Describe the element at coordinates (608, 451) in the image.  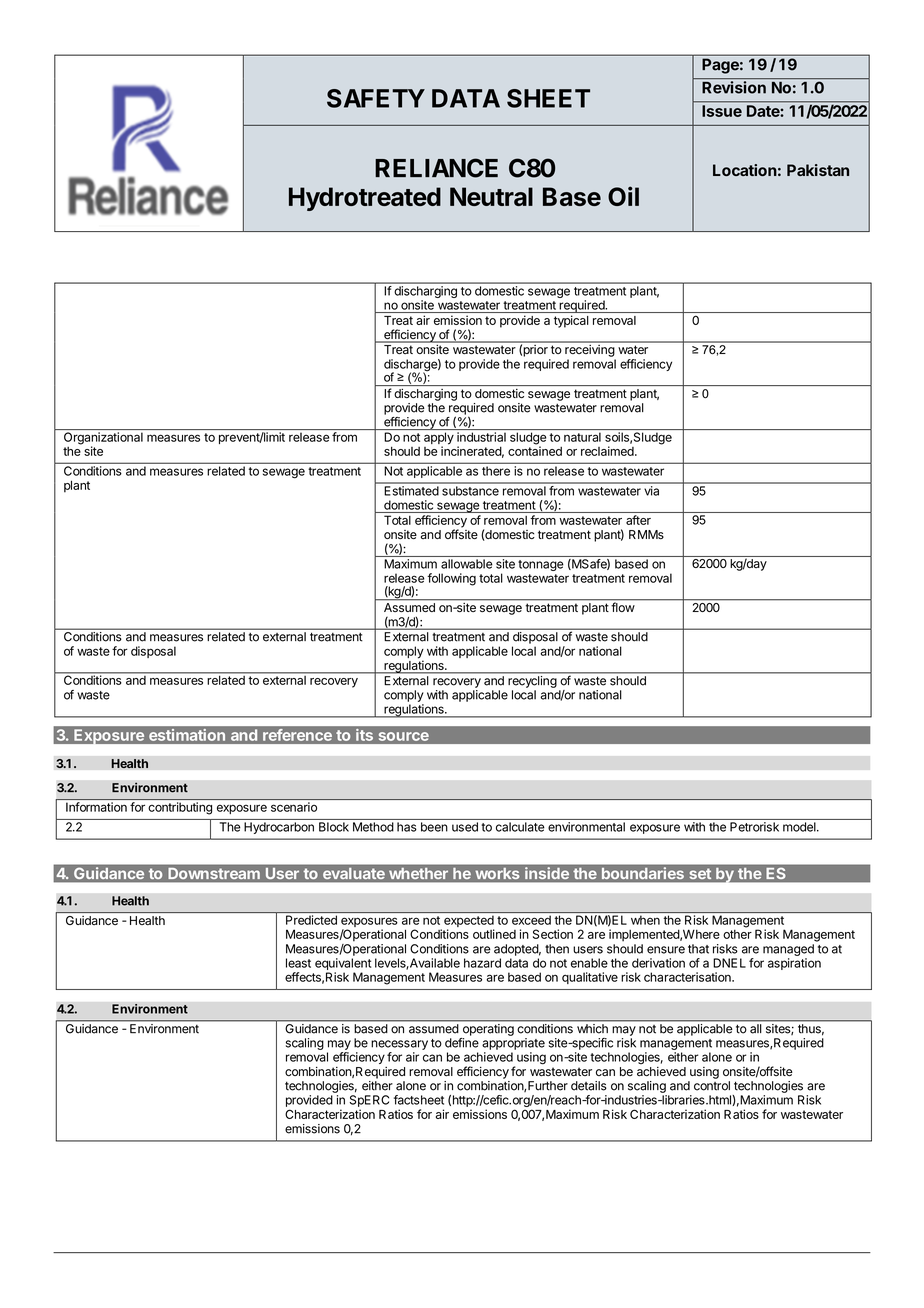
I see `reclaimed` at that location.
